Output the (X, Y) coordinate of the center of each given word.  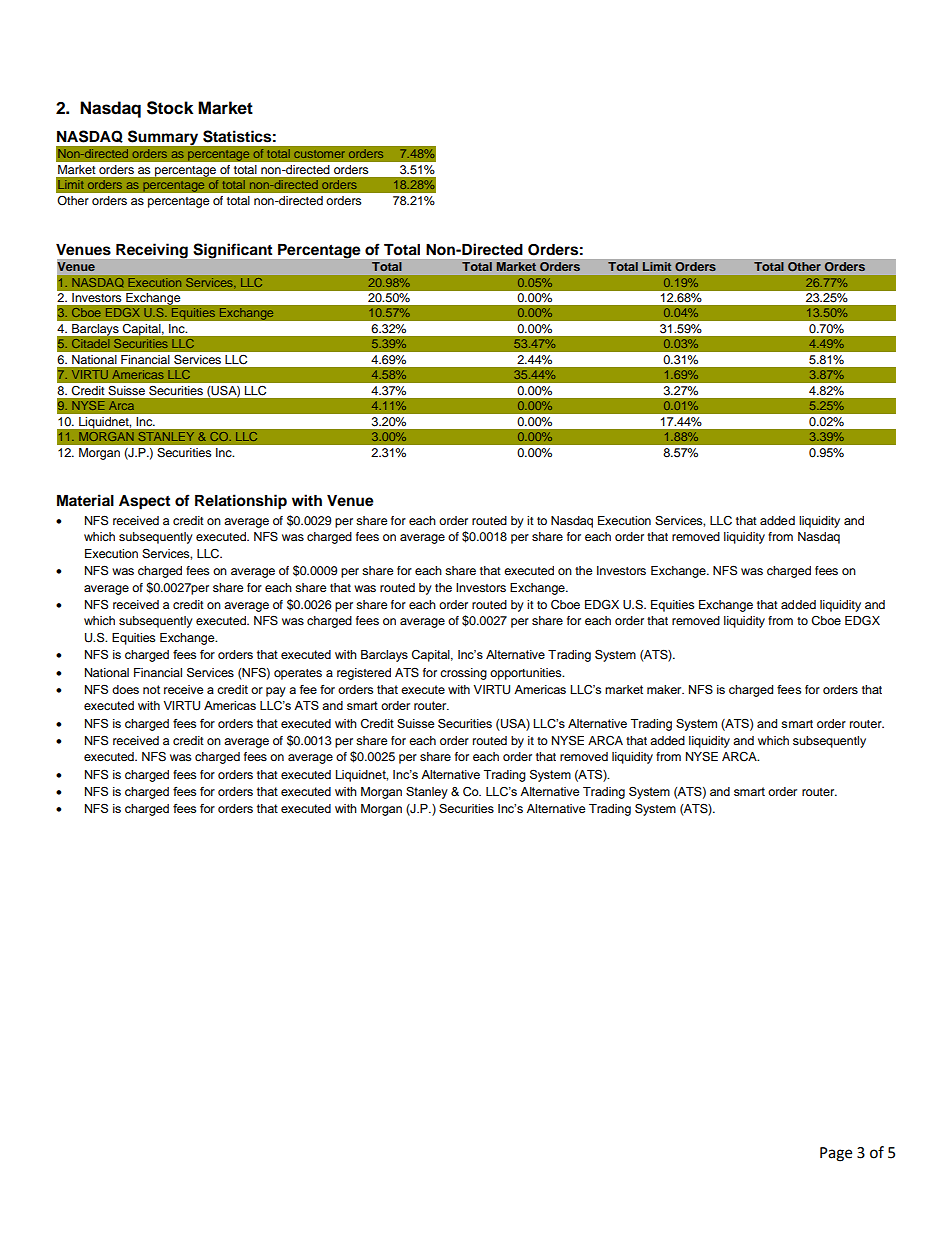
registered (364, 674)
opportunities (527, 674)
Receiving (152, 251)
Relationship (241, 502)
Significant (233, 251)
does (125, 689)
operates (298, 674)
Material (85, 500)
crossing (463, 674)
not (151, 689)
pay (276, 692)
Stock (170, 108)
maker (665, 689)
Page (836, 1154)
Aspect (144, 502)
